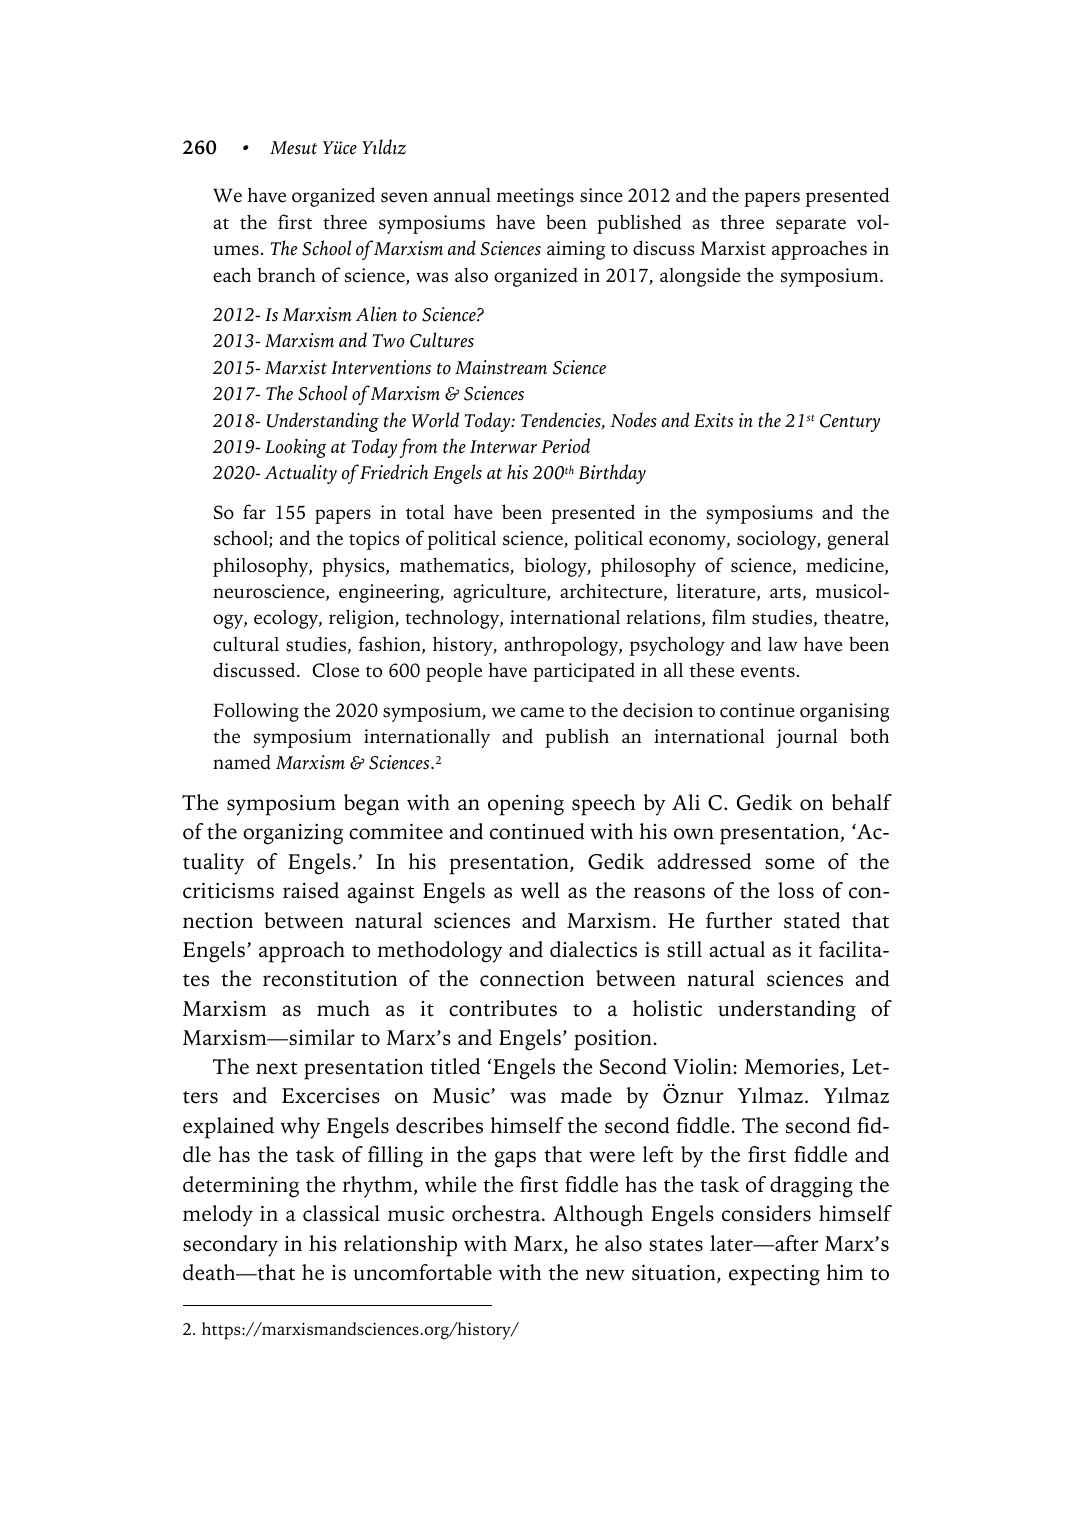  What do you see at coordinates (286, 275) in the image?
I see `branch` at bounding box center [286, 275].
